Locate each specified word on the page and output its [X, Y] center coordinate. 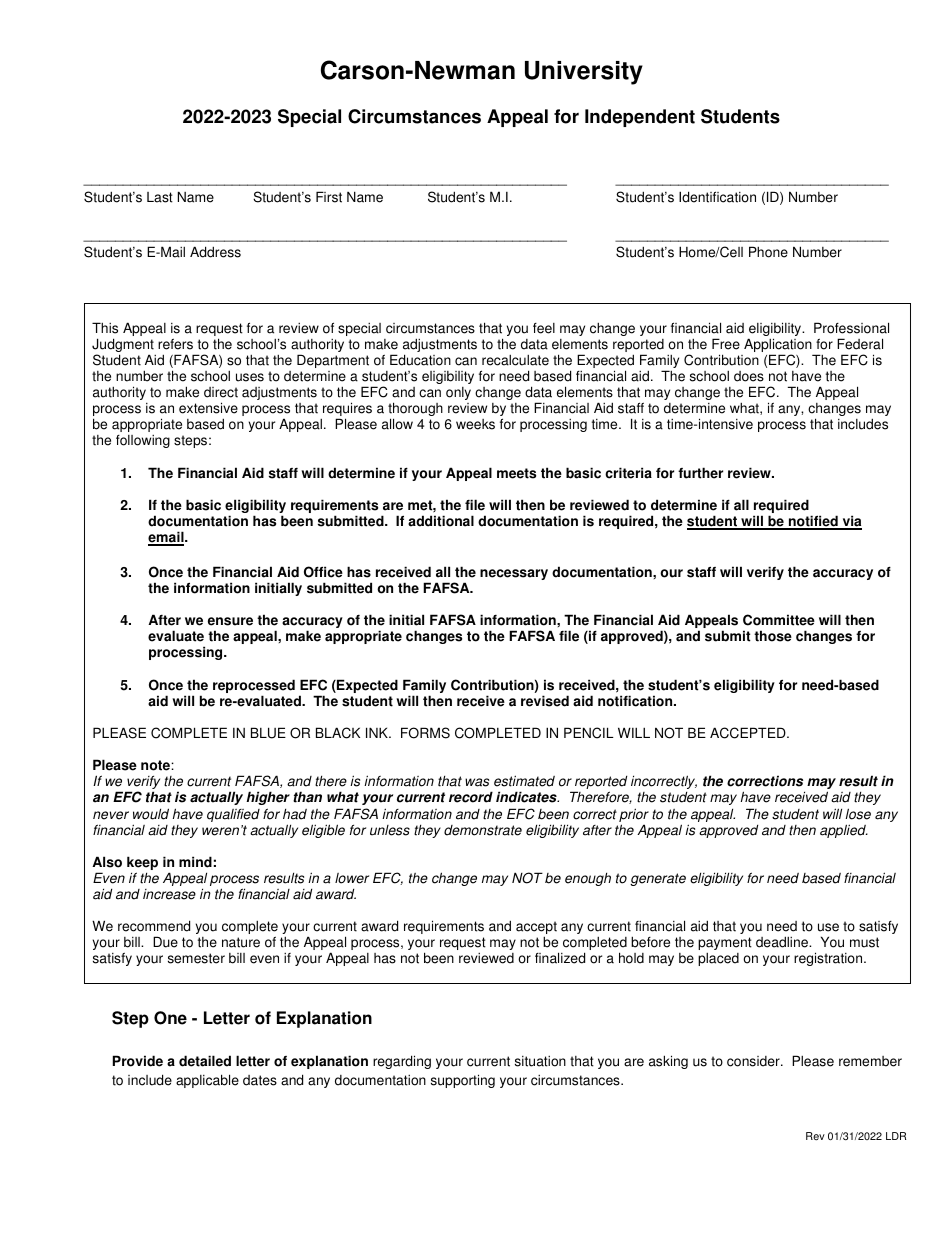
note [156, 765]
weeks [475, 424]
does [749, 376]
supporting [463, 1081]
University [584, 73]
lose [858, 814]
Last [160, 197]
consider [754, 1061]
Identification [717, 197]
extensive [208, 408]
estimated [524, 781]
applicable [207, 1081]
